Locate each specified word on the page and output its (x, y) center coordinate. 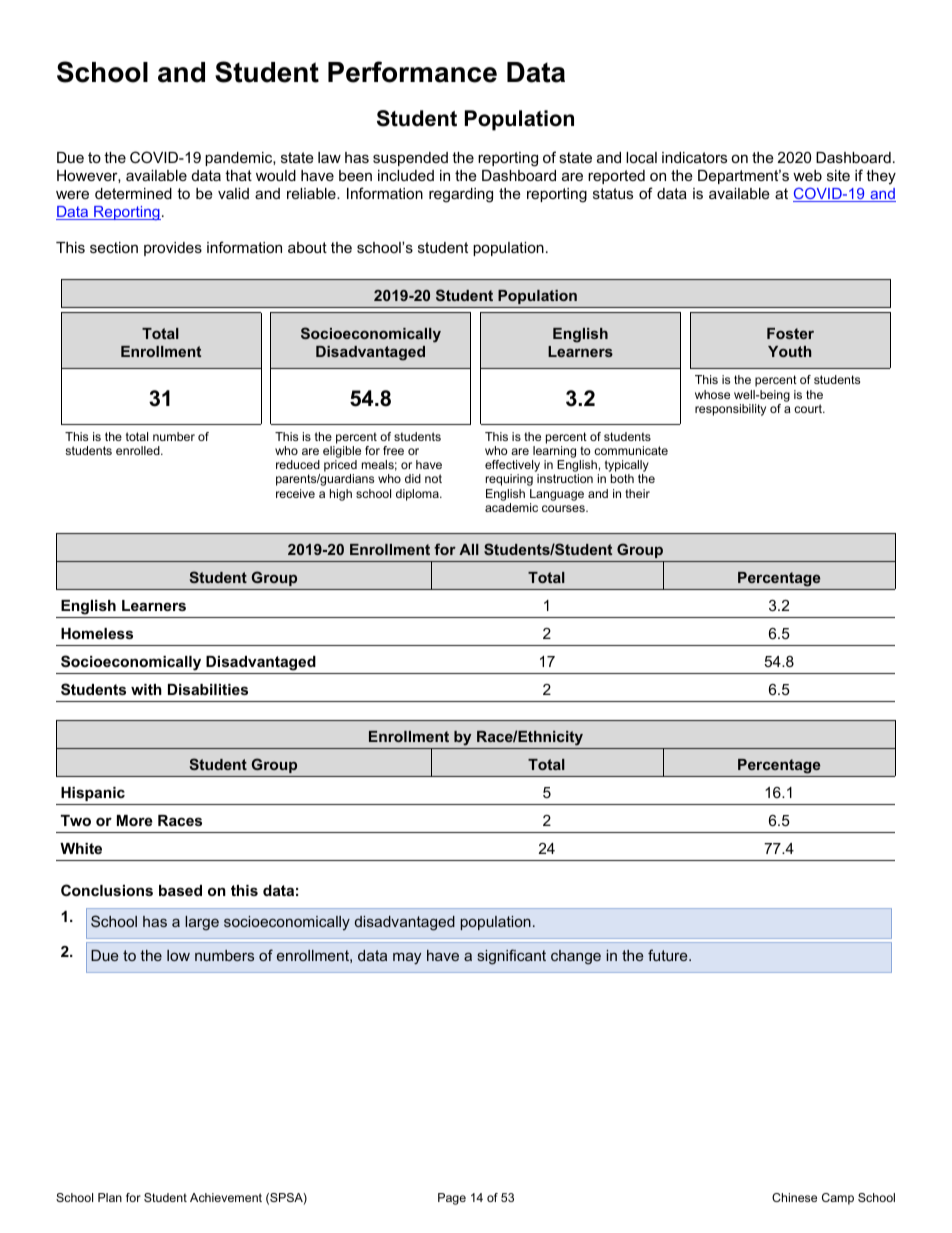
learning (554, 452)
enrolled (139, 450)
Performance (412, 72)
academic (511, 507)
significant (512, 957)
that (238, 175)
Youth (789, 351)
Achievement (226, 1197)
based (180, 890)
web (807, 175)
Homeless (97, 633)
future (669, 955)
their (637, 493)
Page (452, 1199)
